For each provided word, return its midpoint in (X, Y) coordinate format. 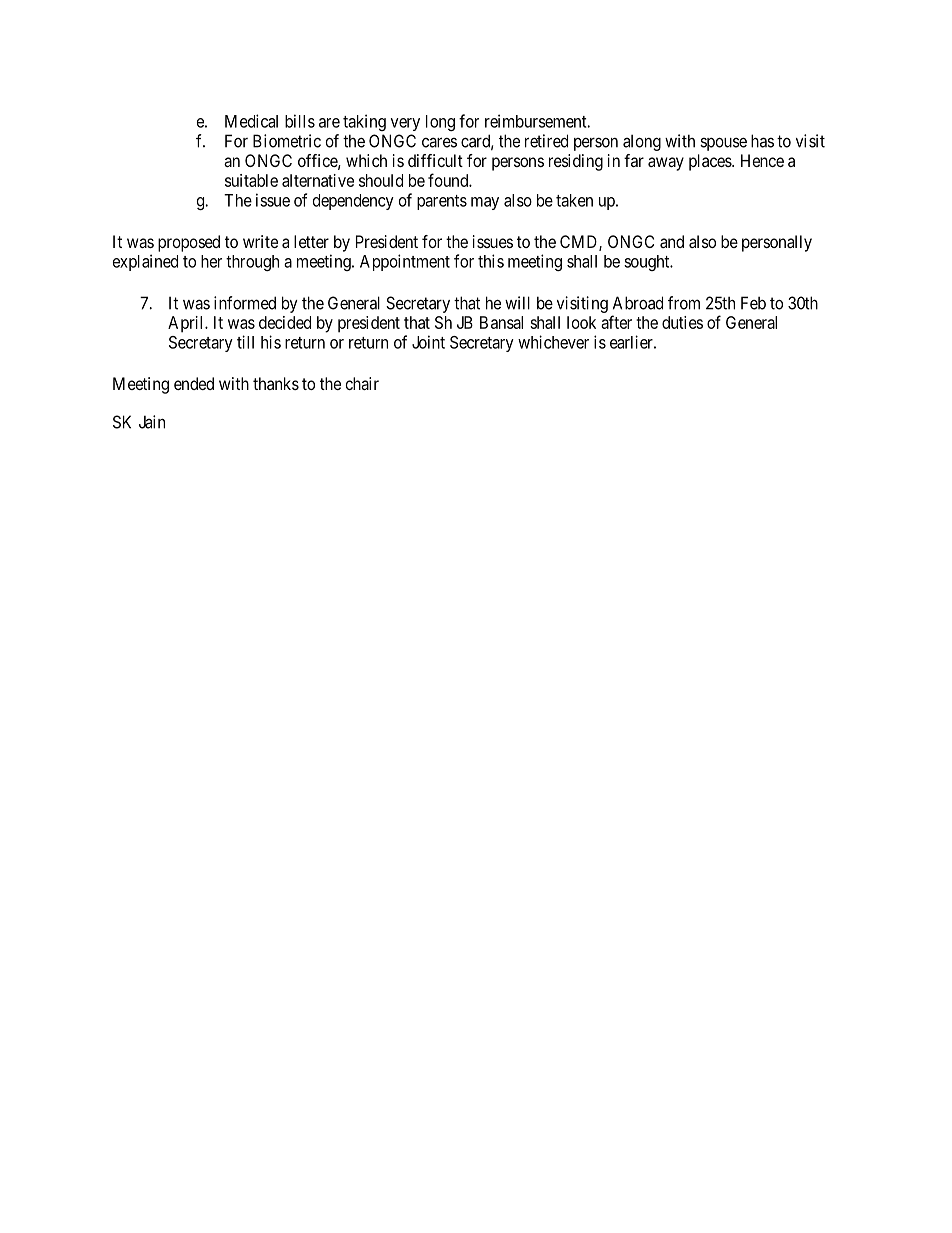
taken (574, 200)
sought (648, 263)
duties (682, 322)
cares (439, 142)
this (491, 261)
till (245, 342)
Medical (251, 121)
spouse (723, 144)
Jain (152, 422)
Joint (428, 342)
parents (442, 202)
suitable (251, 180)
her (211, 261)
